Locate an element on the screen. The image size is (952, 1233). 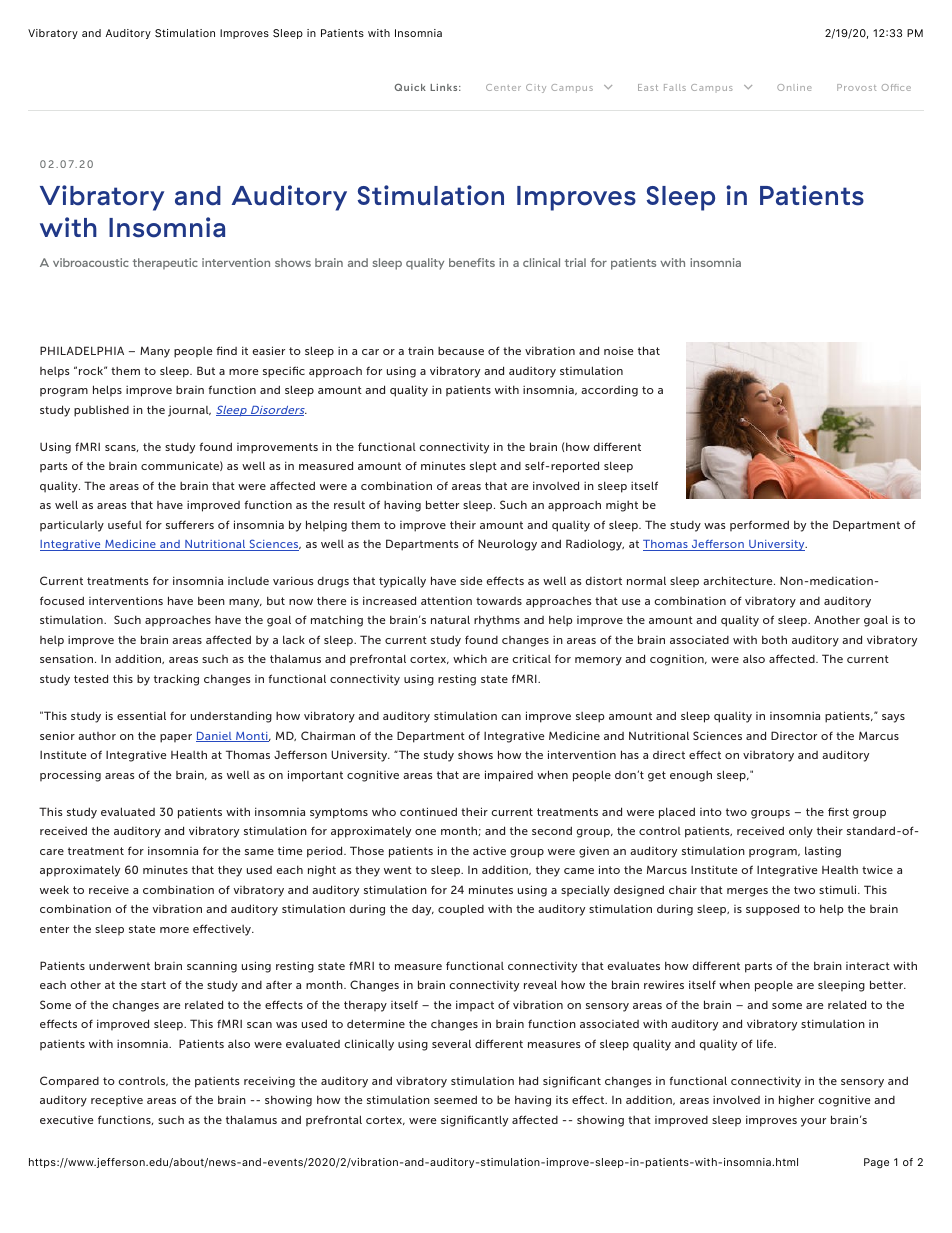
both is located at coordinates (774, 639).
